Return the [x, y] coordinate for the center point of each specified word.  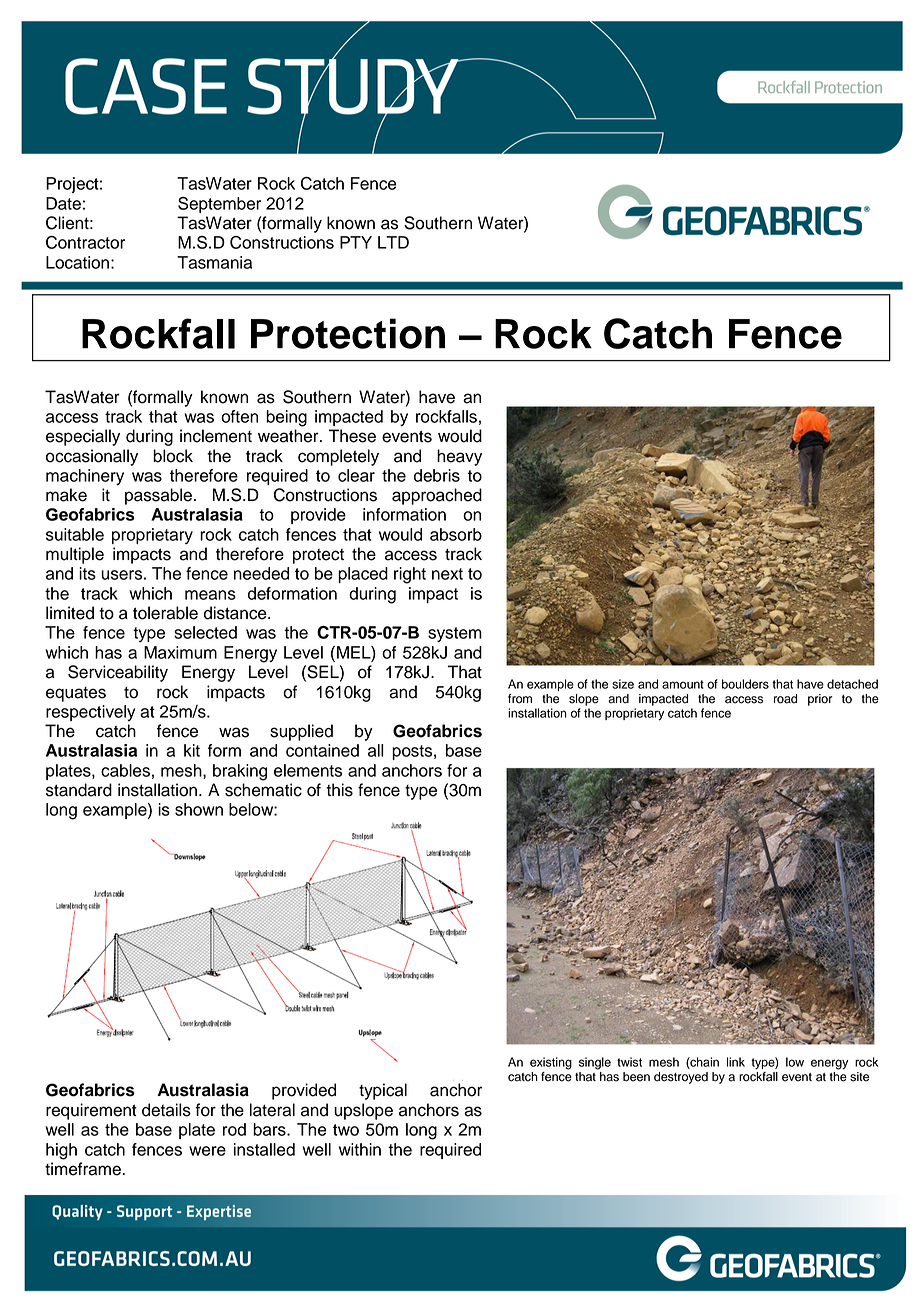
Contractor [85, 242]
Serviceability [118, 673]
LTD [393, 242]
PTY [356, 242]
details [166, 1110]
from [520, 699]
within [360, 1149]
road [785, 699]
